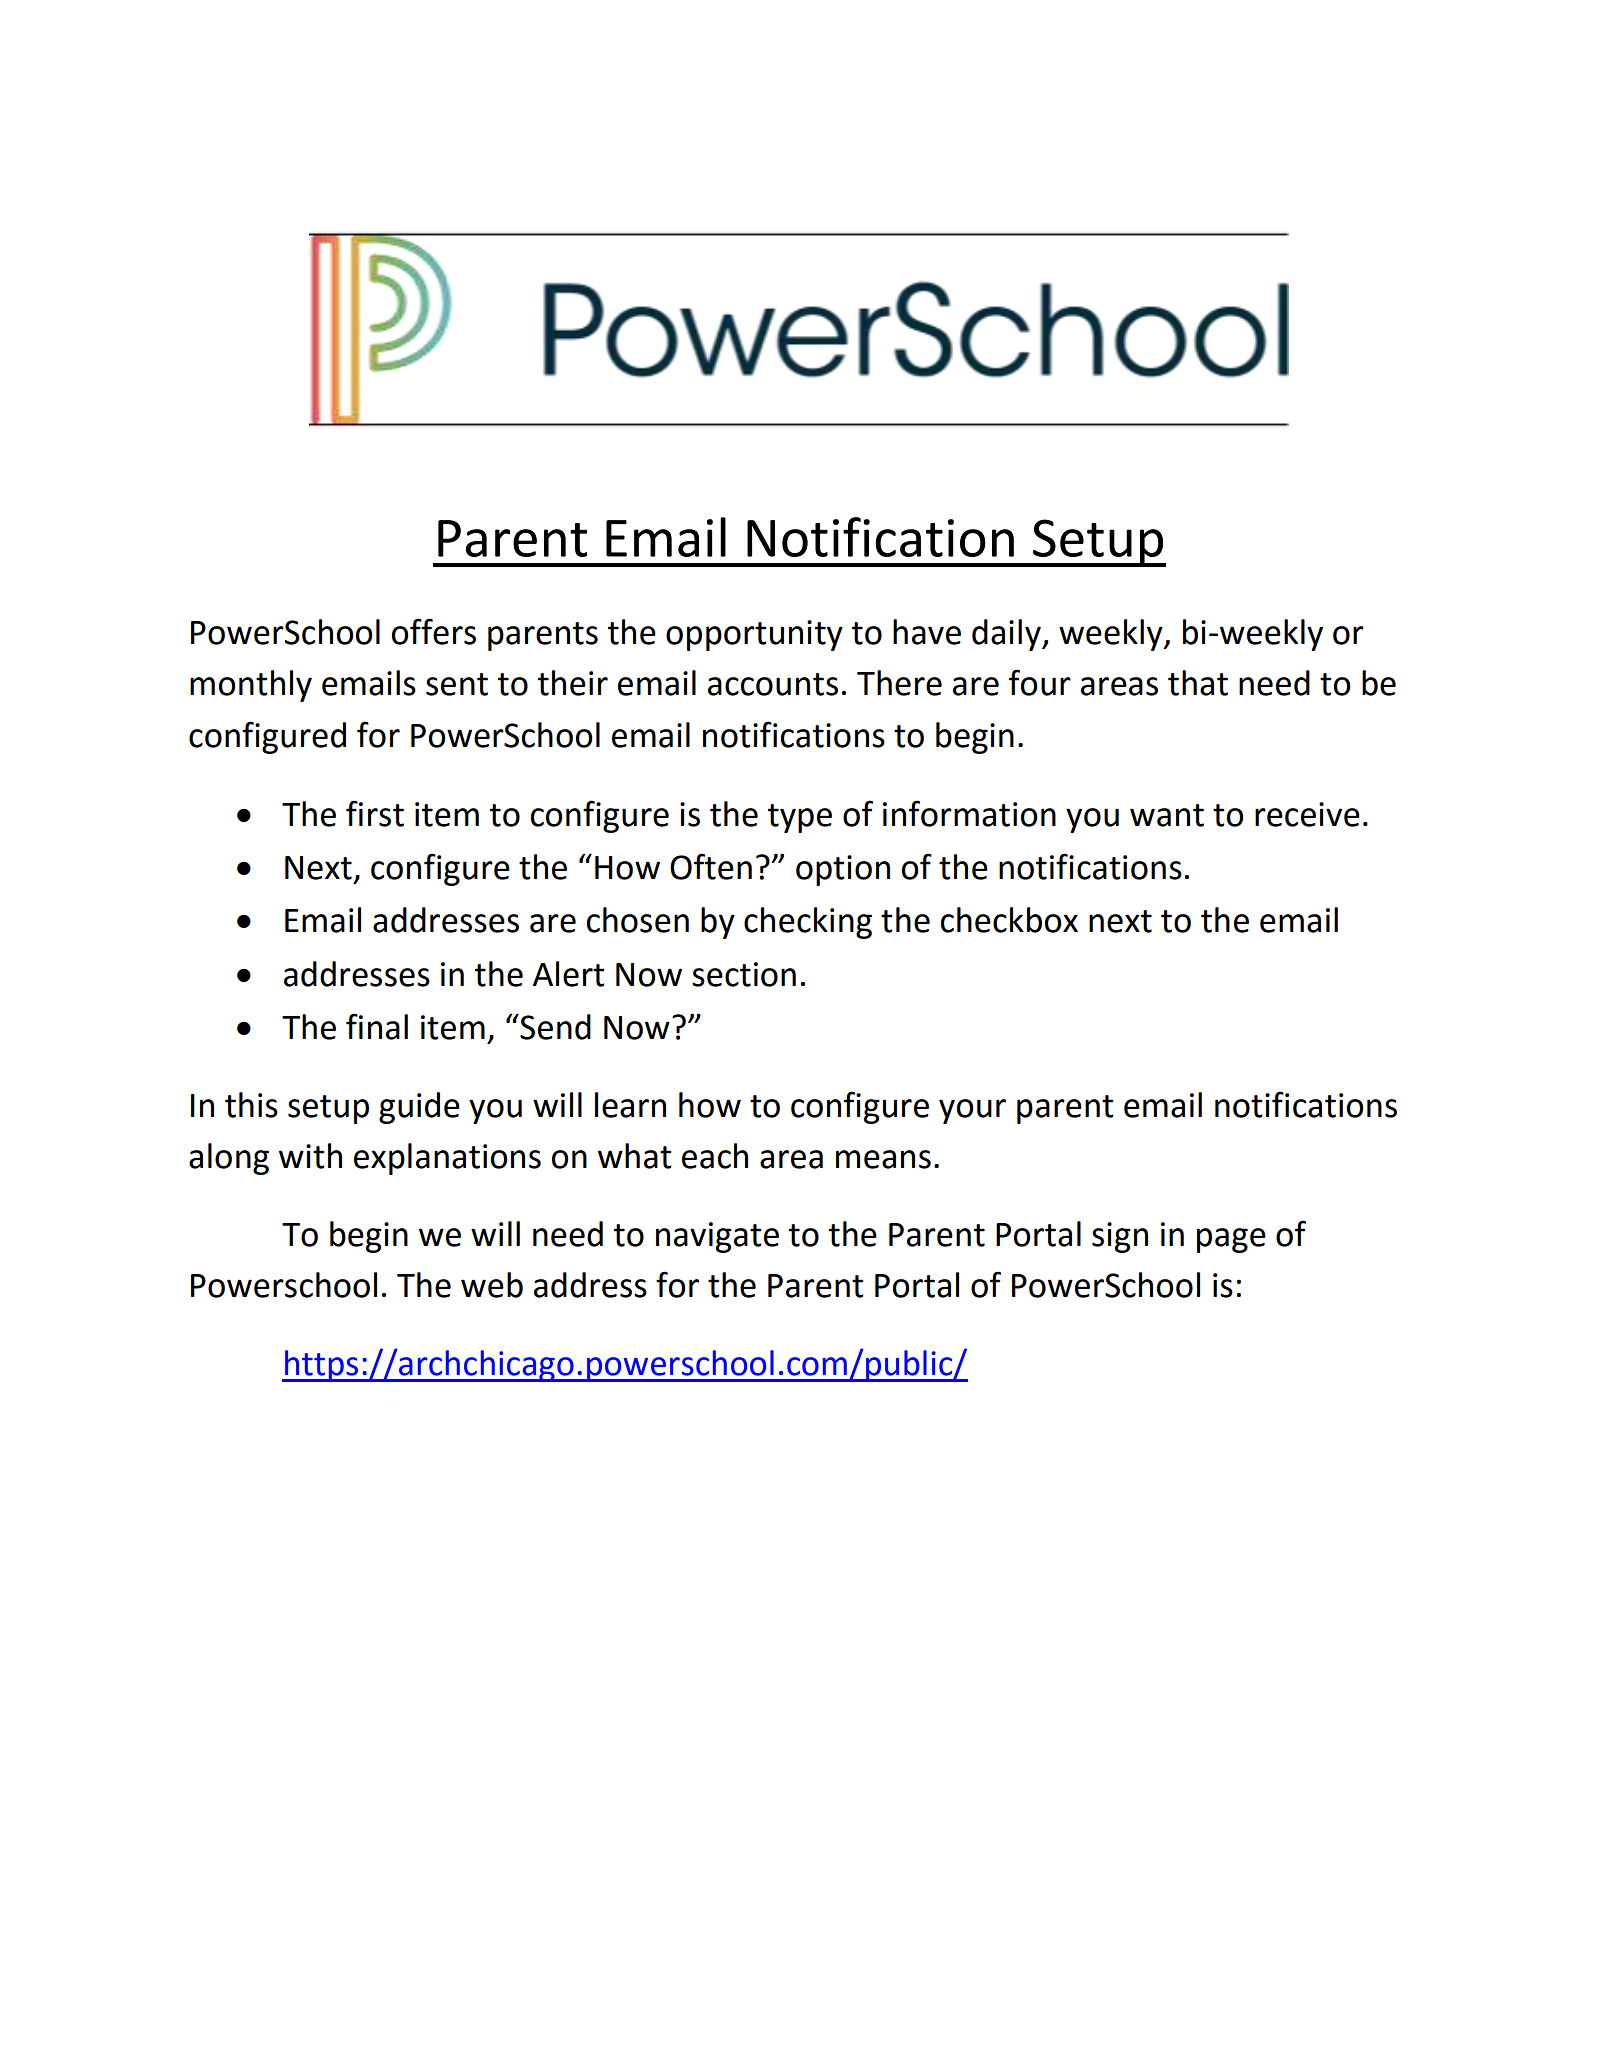 The height and width of the document is (2070, 1600). Describe the element at coordinates (1198, 683) in the document. I see `that` at that location.
